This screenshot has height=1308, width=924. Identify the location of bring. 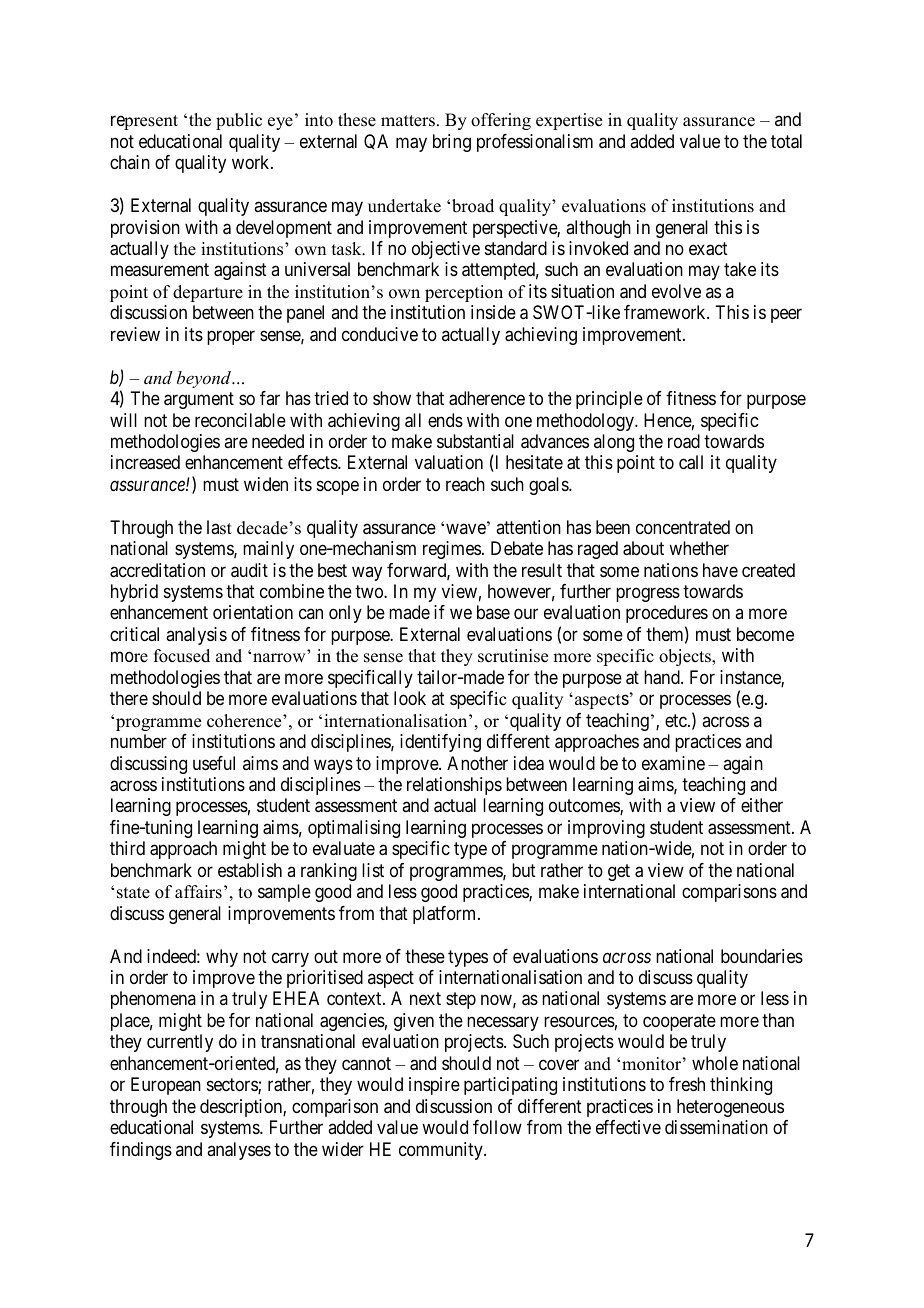
(452, 143).
